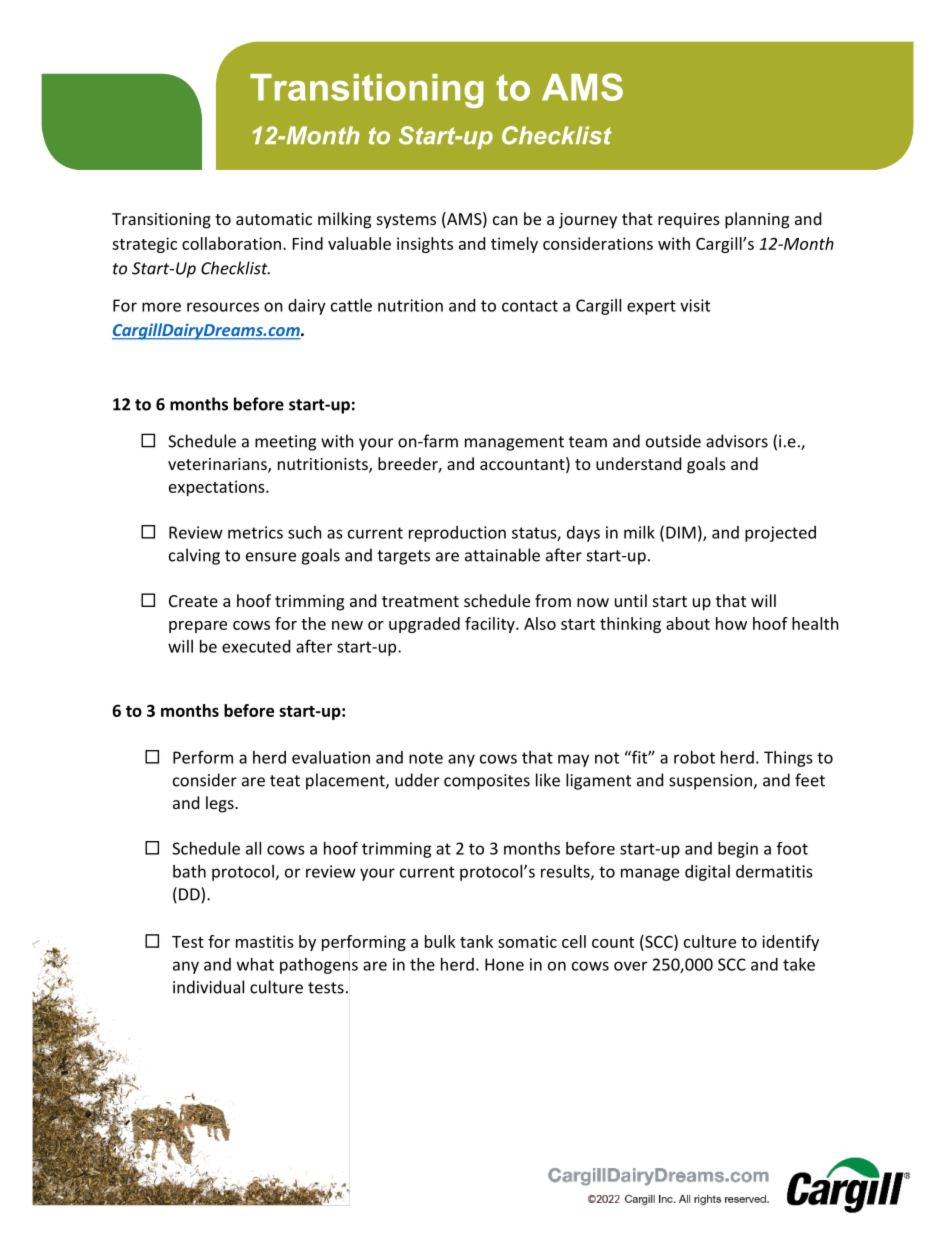 The height and width of the screenshot is (1233, 952). What do you see at coordinates (231, 243) in the screenshot?
I see `collaboration` at bounding box center [231, 243].
